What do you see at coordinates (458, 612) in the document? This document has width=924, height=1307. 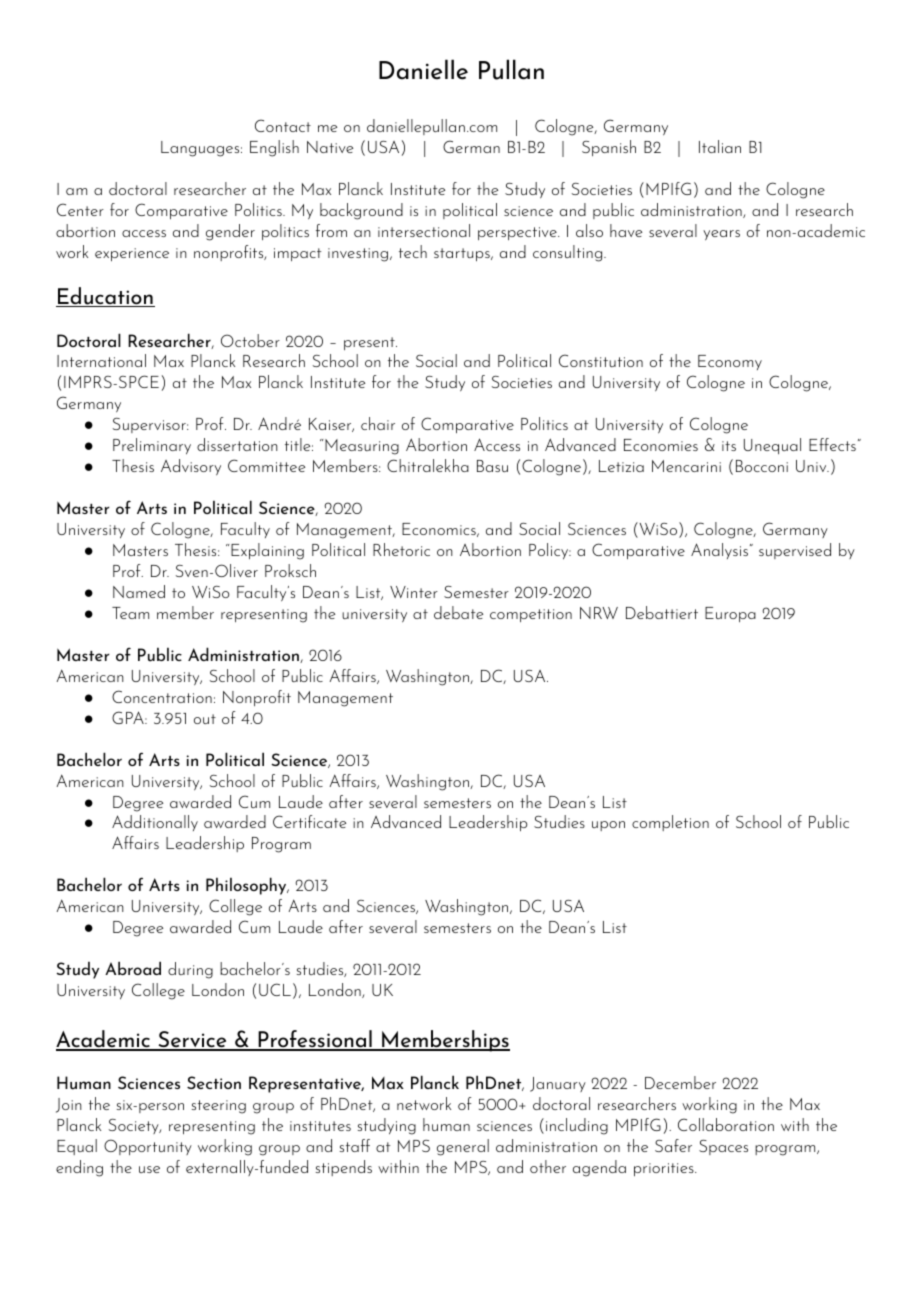 I see `debate` at bounding box center [458, 612].
